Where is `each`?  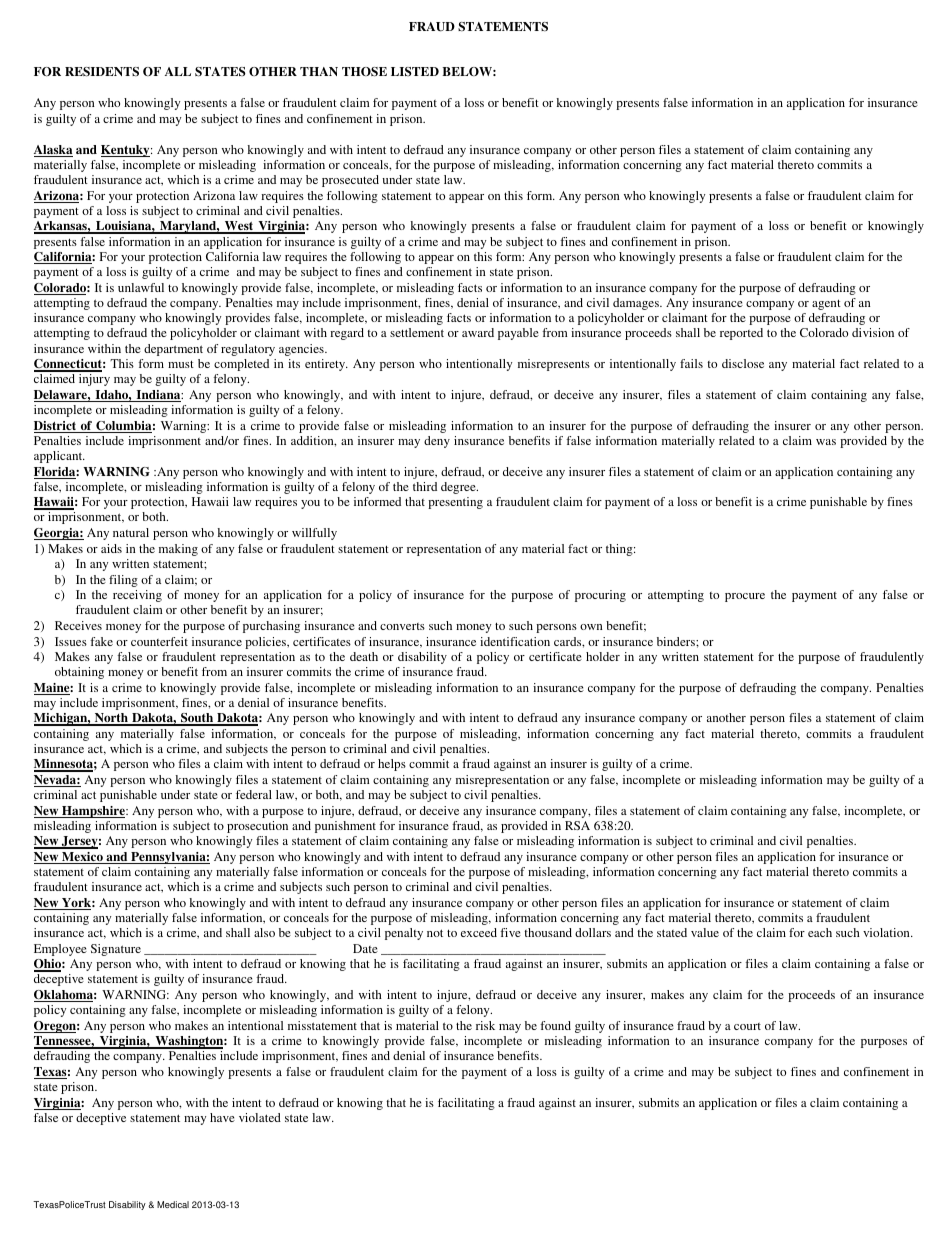
each is located at coordinates (820, 932).
